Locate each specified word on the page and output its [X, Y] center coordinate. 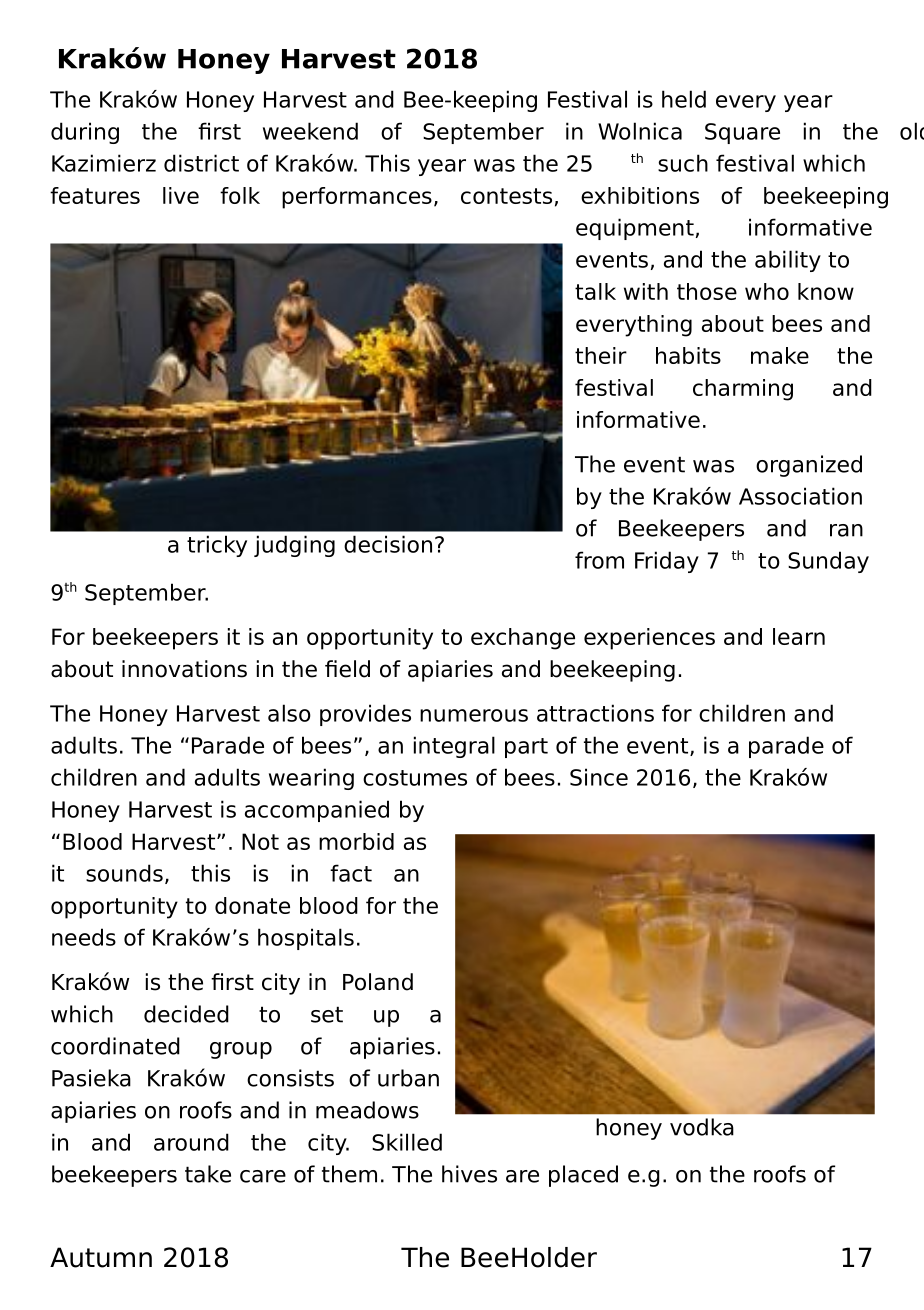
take [208, 1174]
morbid [356, 841]
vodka [702, 1127]
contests [506, 196]
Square [742, 133]
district [201, 163]
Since [599, 777]
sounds [124, 873]
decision [388, 544]
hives [469, 1174]
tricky [217, 546]
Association [800, 496]
